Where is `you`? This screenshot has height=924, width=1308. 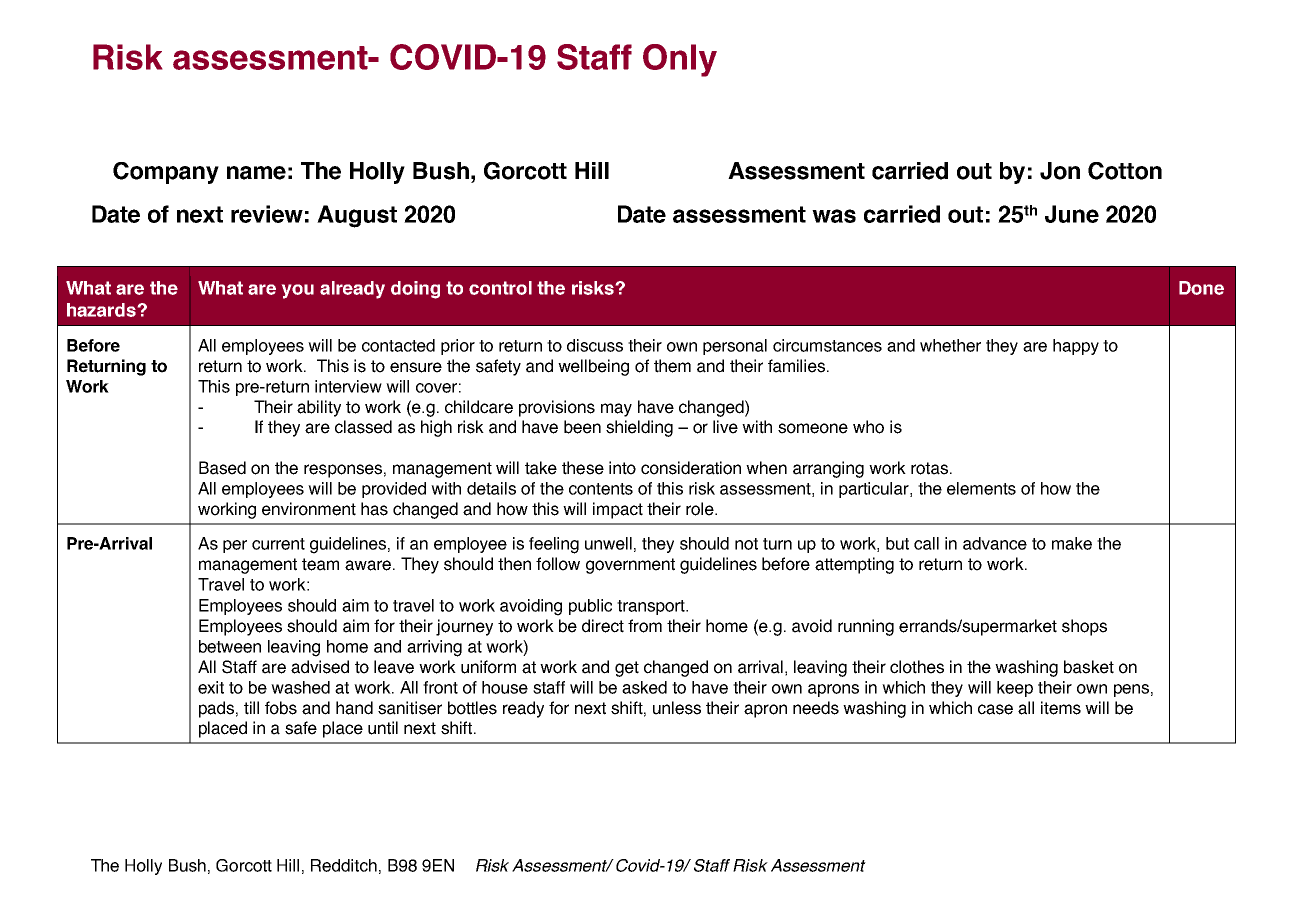
you is located at coordinates (298, 291).
